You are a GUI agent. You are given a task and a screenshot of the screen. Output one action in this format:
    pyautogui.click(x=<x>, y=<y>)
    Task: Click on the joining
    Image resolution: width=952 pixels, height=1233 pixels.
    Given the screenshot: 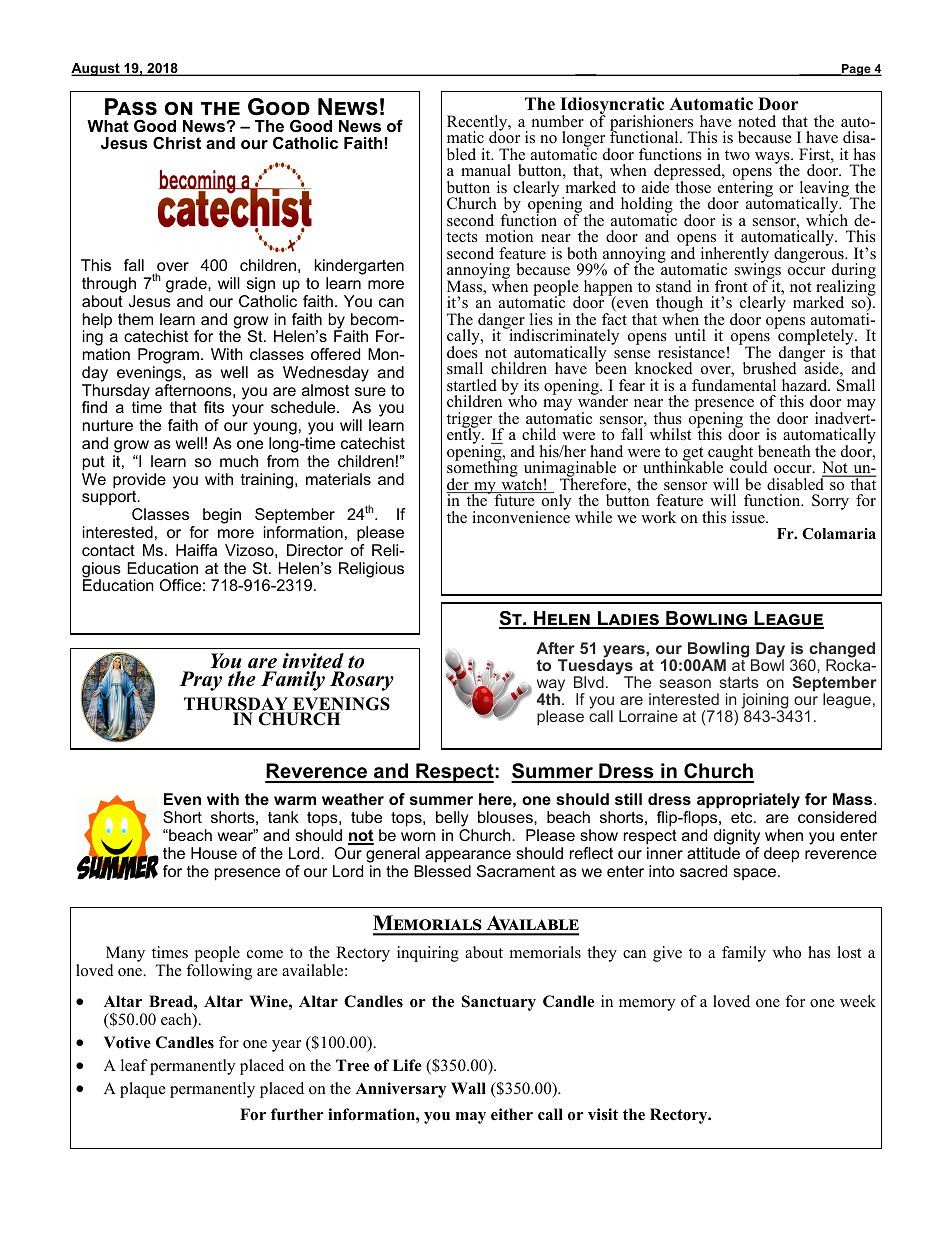 What is the action you would take?
    pyautogui.click(x=766, y=702)
